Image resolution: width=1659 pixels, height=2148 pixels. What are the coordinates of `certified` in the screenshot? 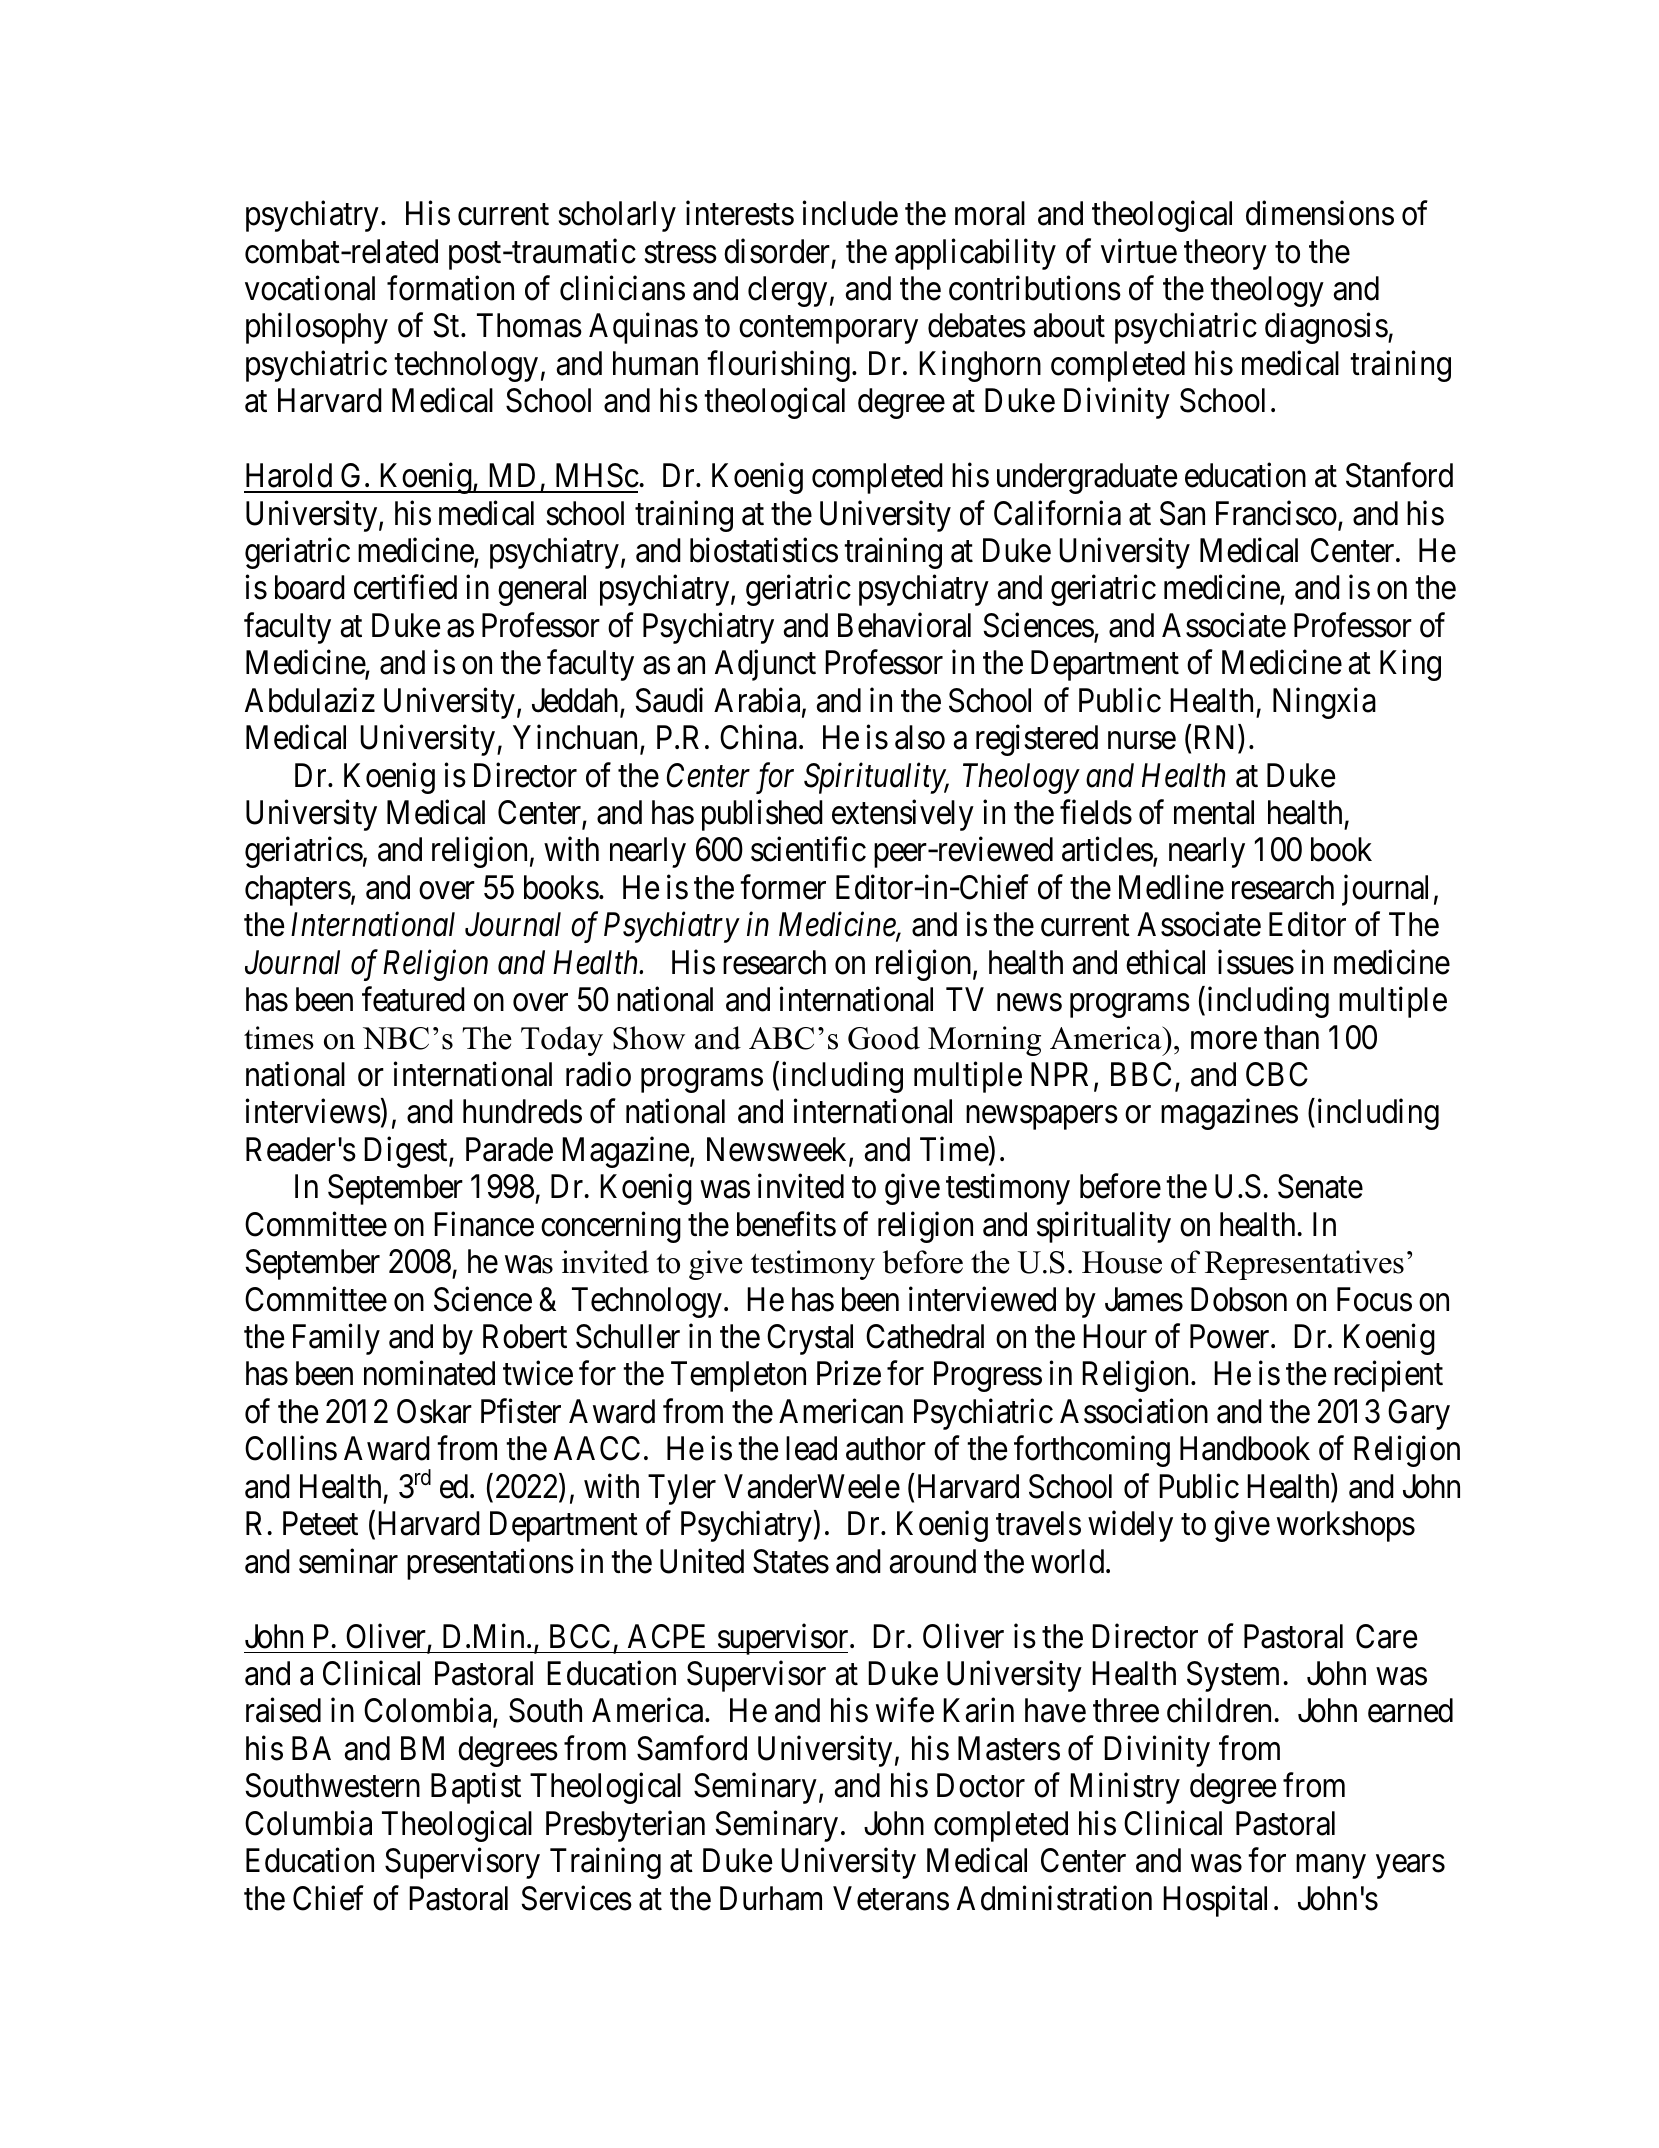 It's located at (405, 587).
